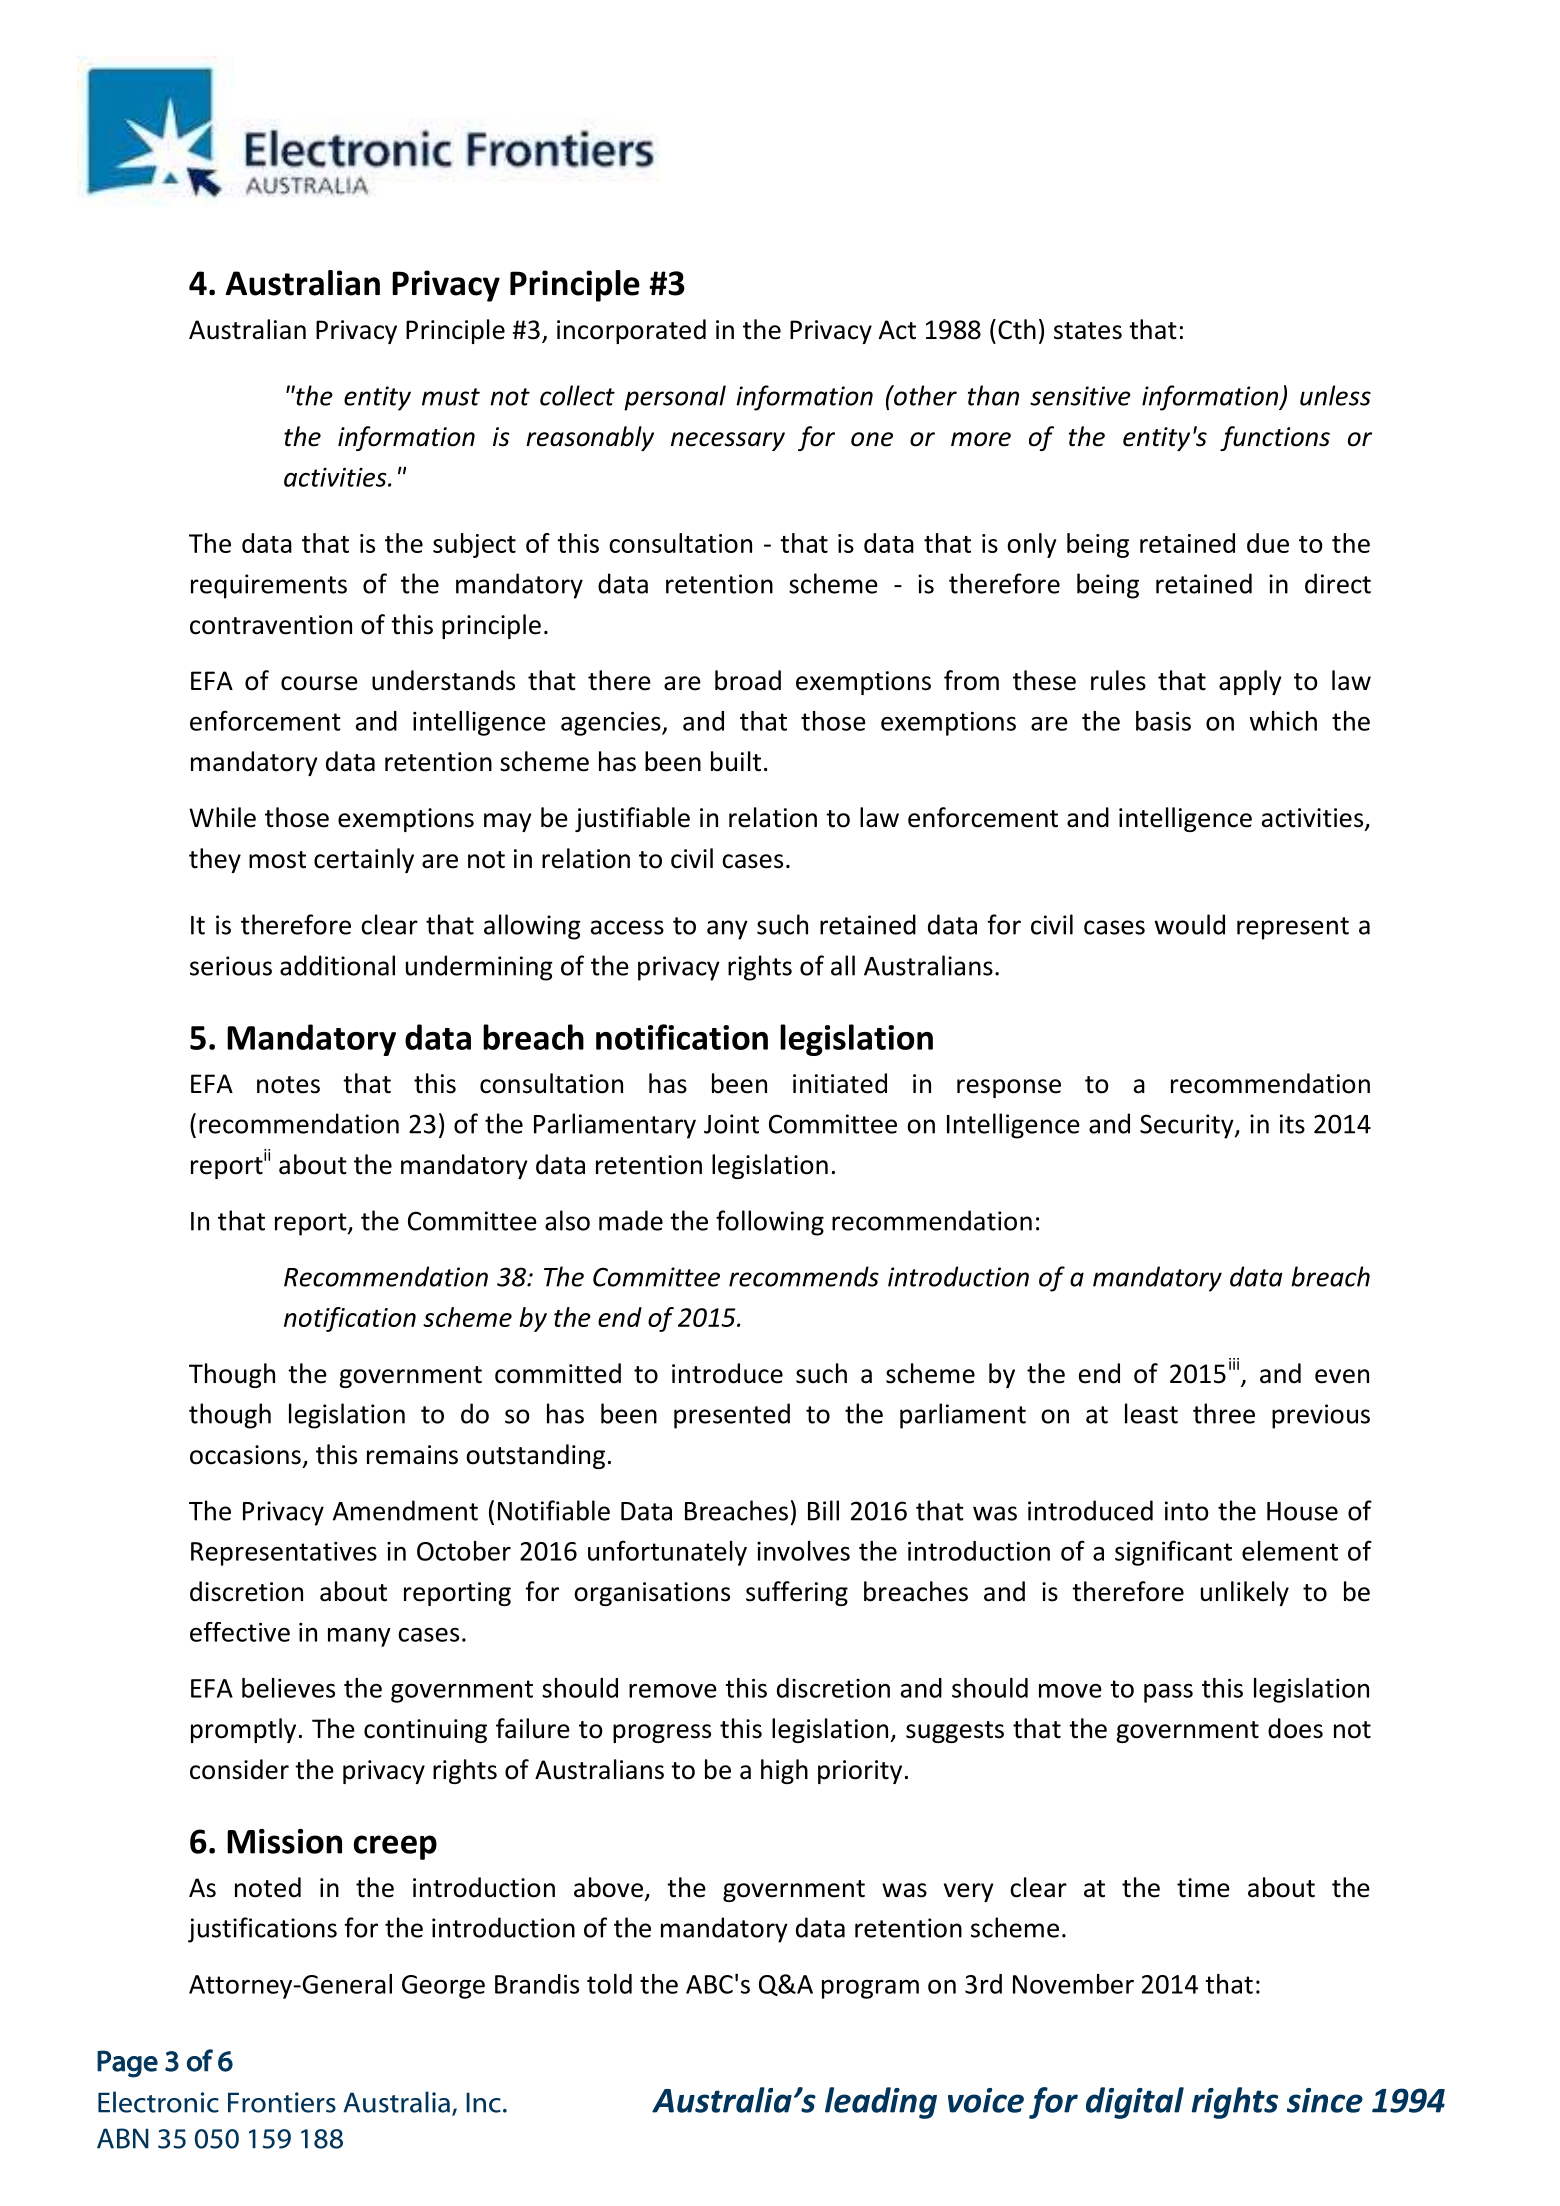 The image size is (1560, 2206). Describe the element at coordinates (451, 397) in the page. I see `must` at that location.
